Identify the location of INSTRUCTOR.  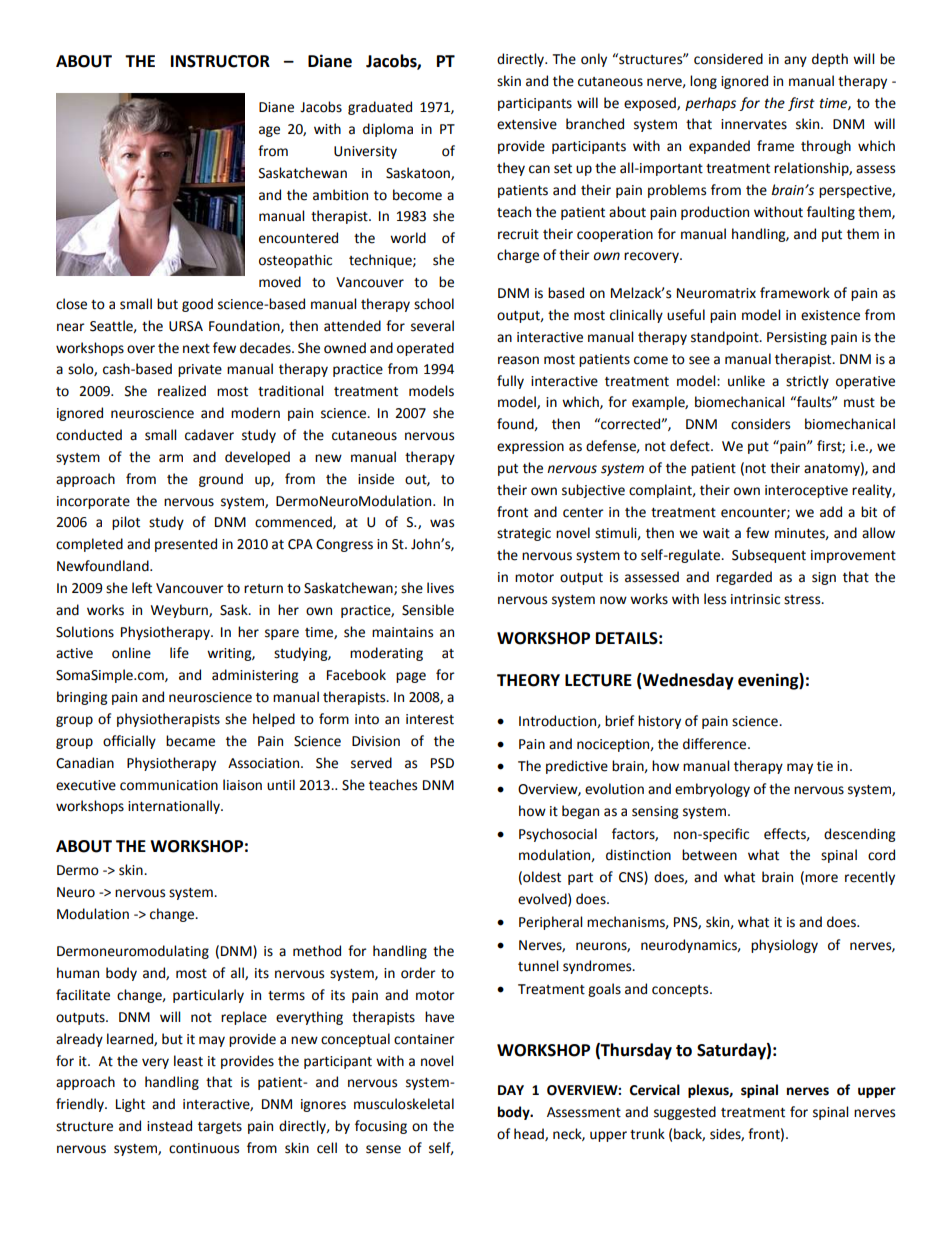
(220, 61).
